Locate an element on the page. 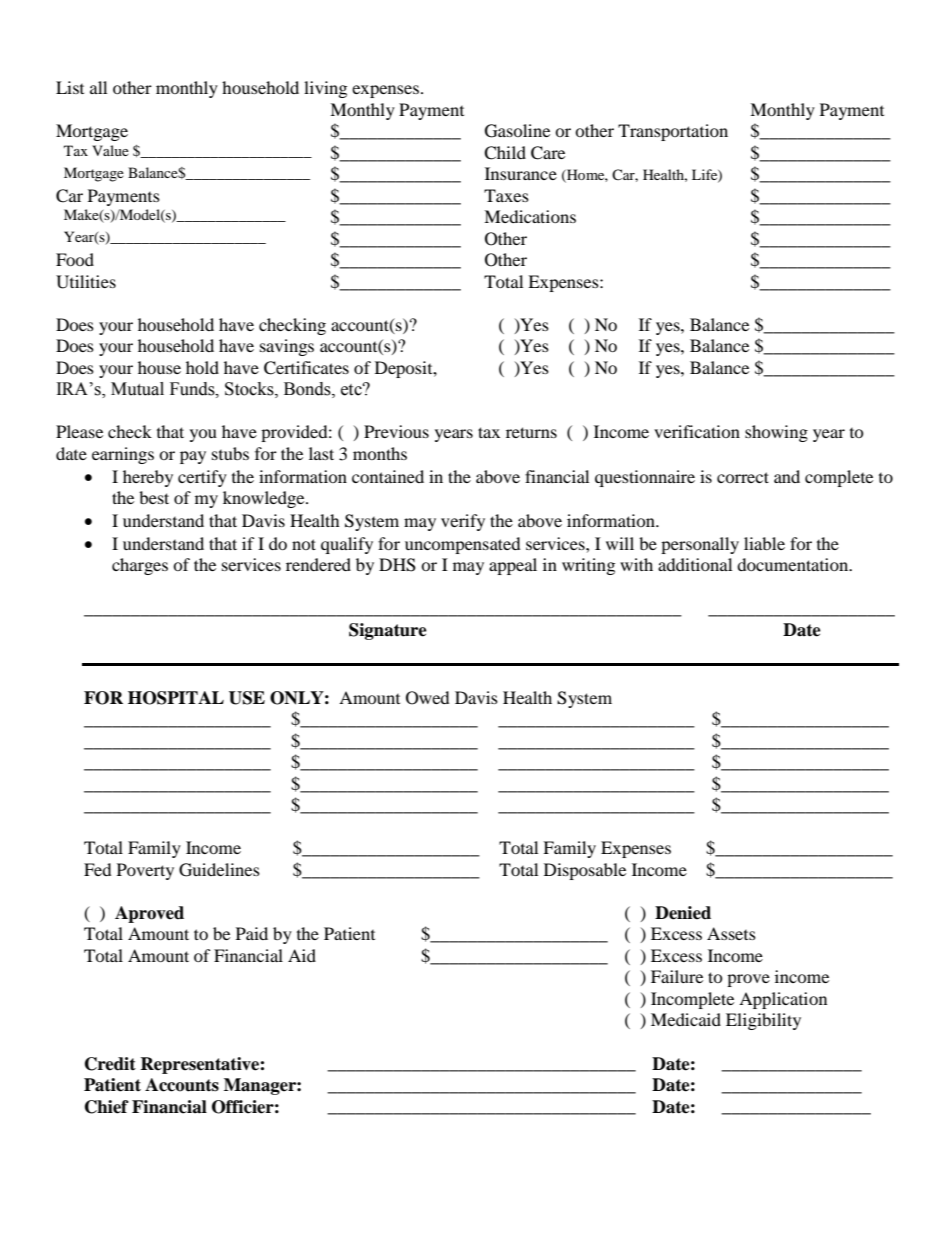 The width and height of the image is (952, 1233). additional is located at coordinates (695, 564).
